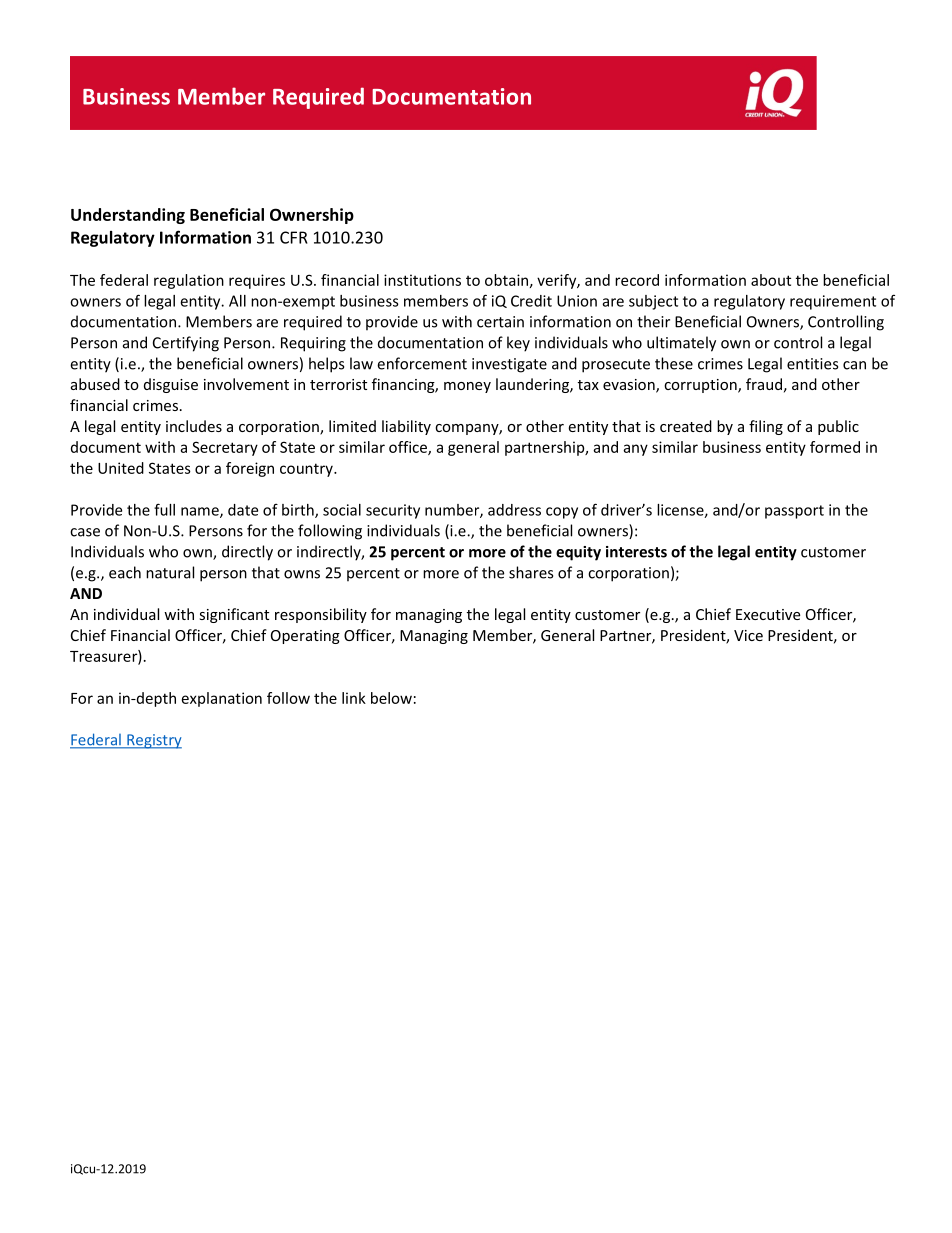 The height and width of the screenshot is (1233, 952). What do you see at coordinates (771, 280) in the screenshot?
I see `about` at bounding box center [771, 280].
